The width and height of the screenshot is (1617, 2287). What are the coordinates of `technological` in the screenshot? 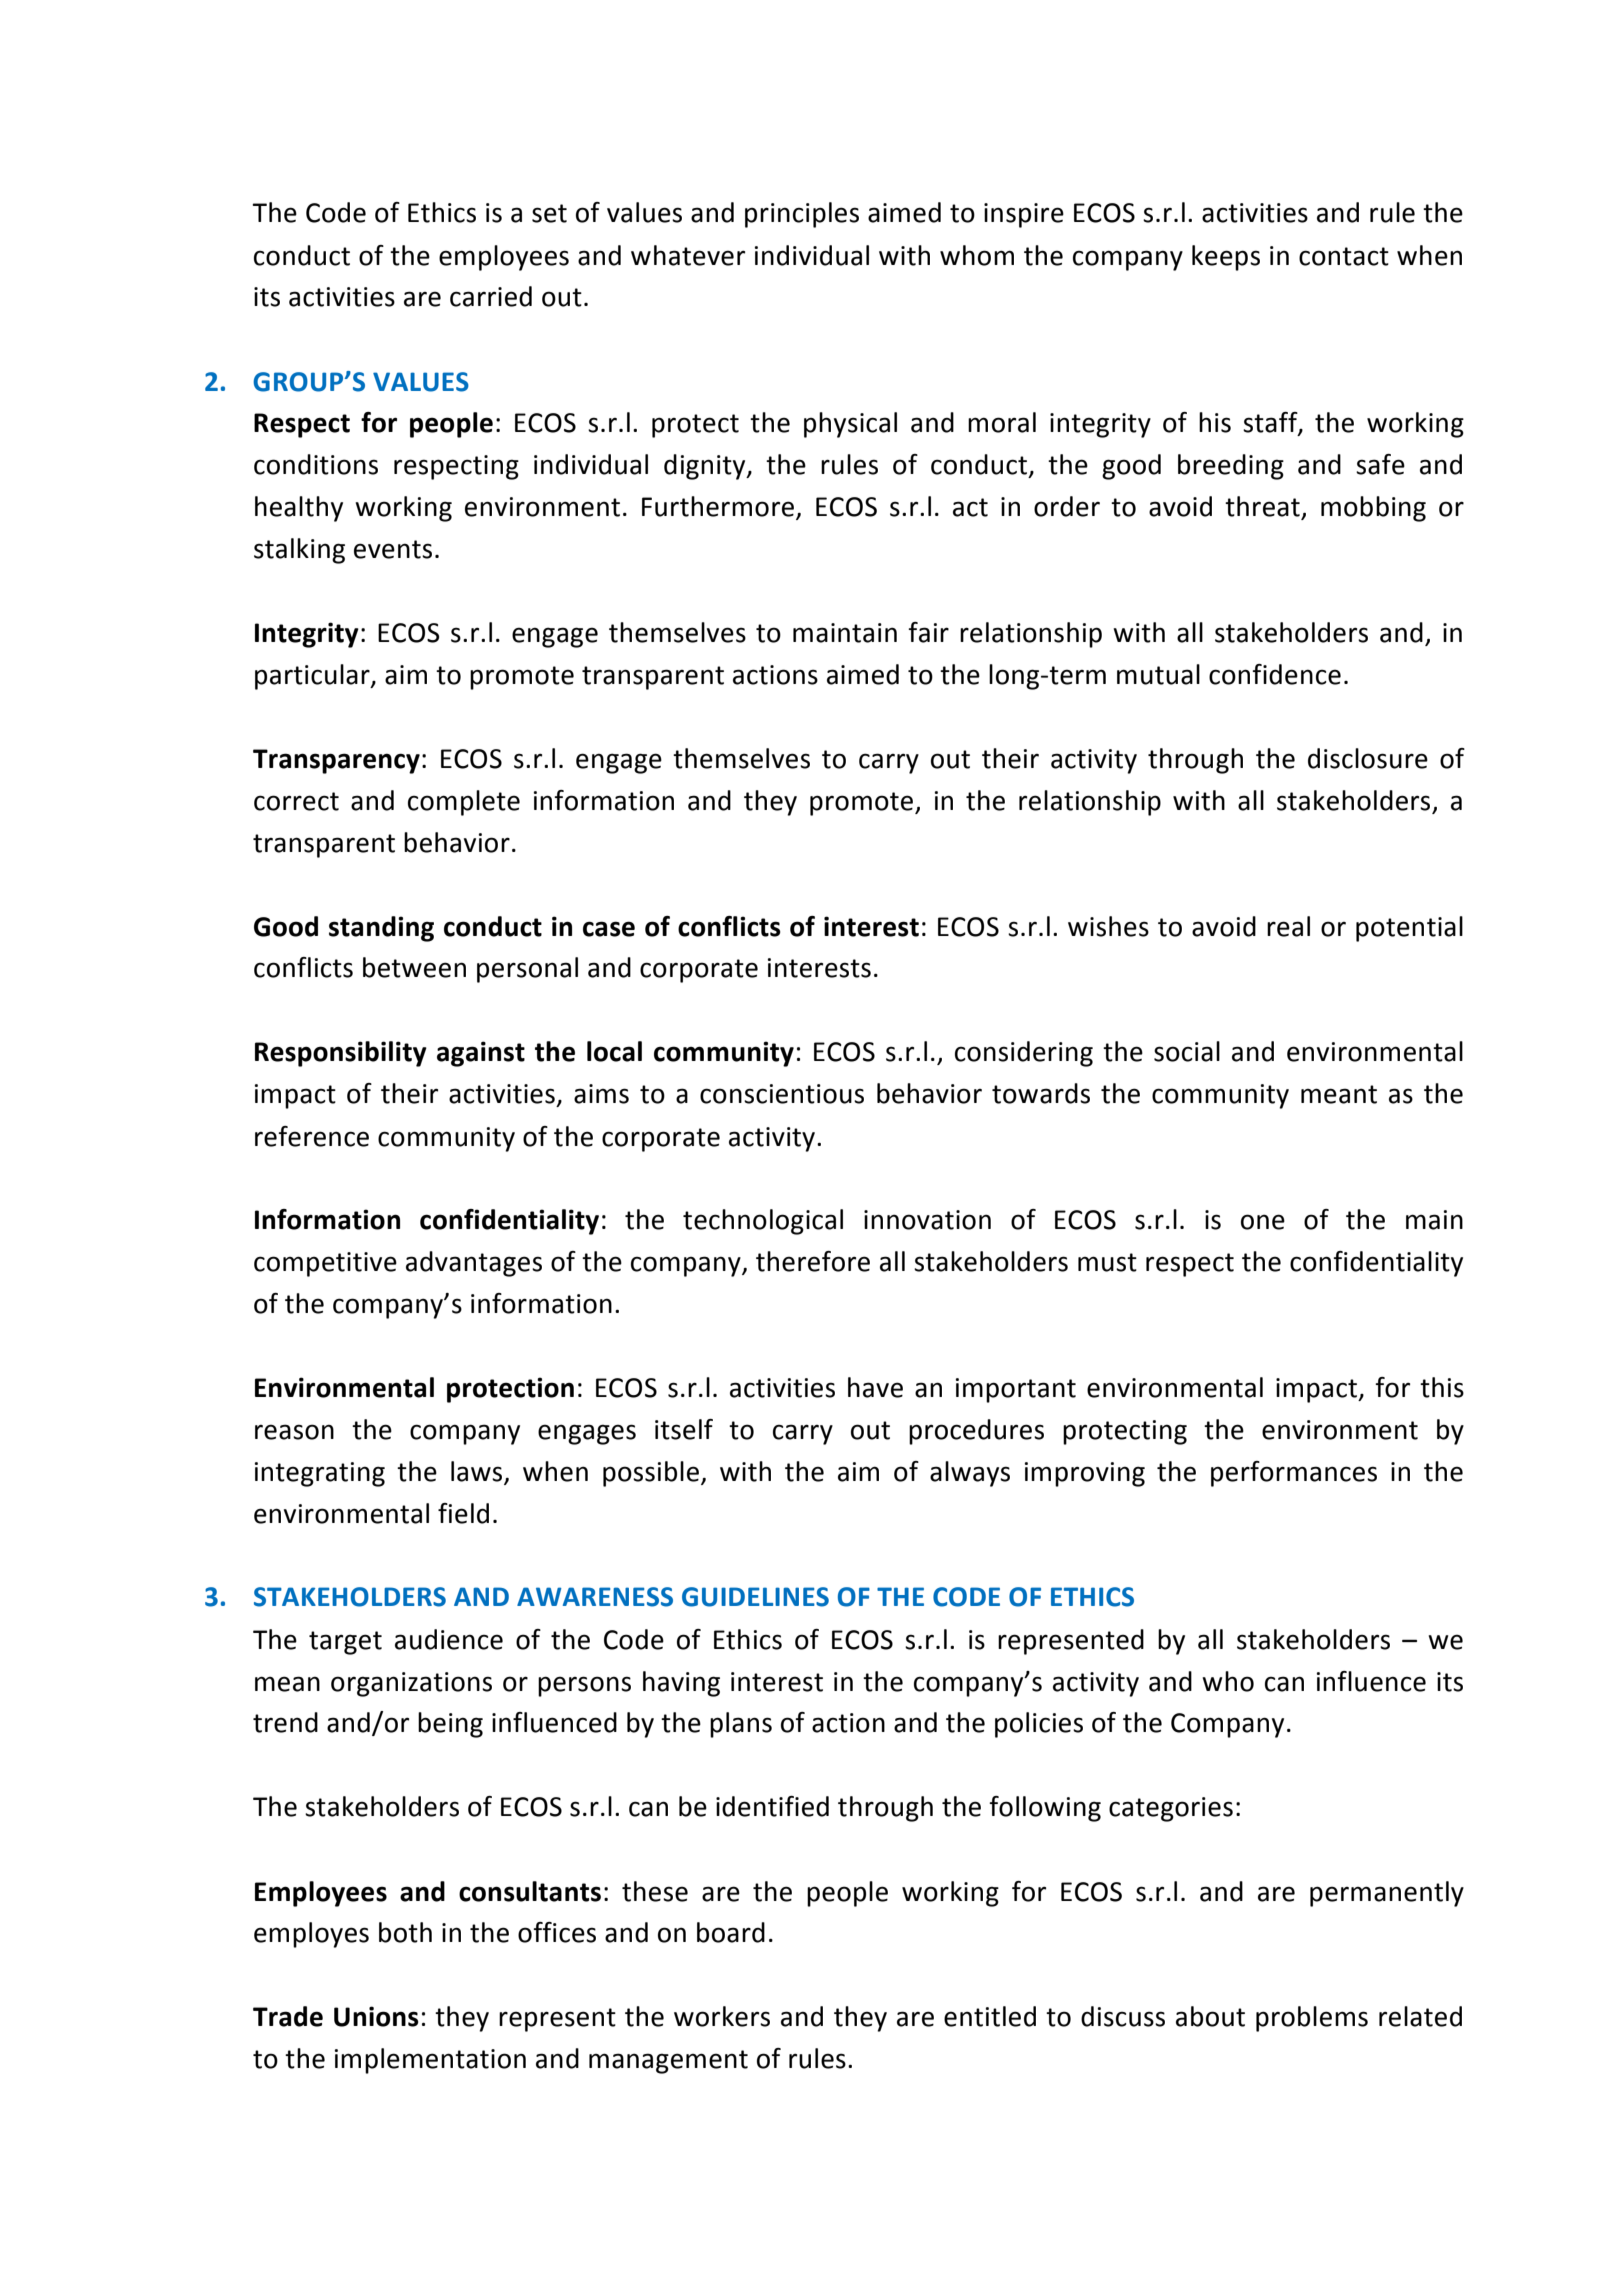 It's located at (763, 1222).
